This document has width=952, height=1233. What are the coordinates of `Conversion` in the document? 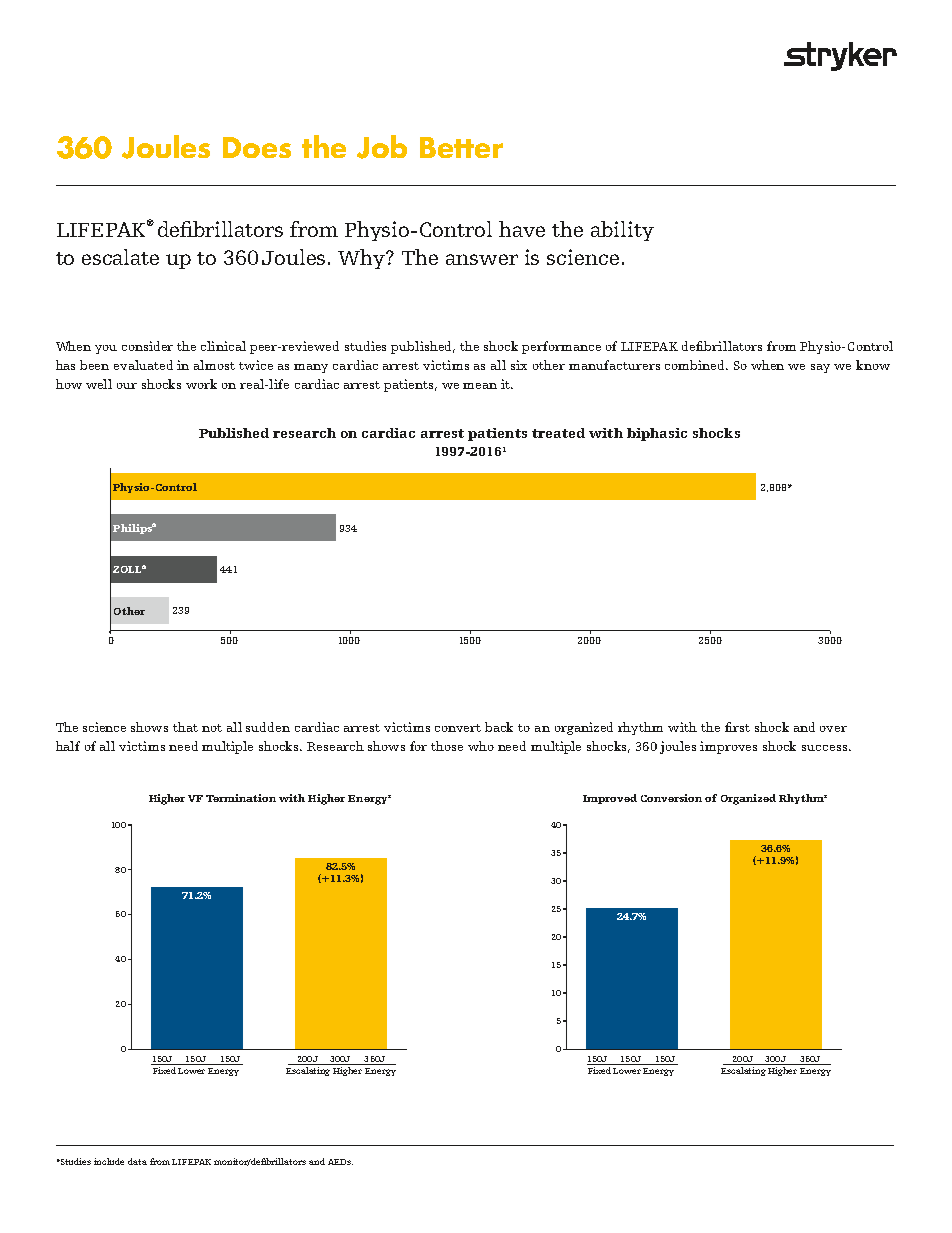 It's located at (671, 798).
